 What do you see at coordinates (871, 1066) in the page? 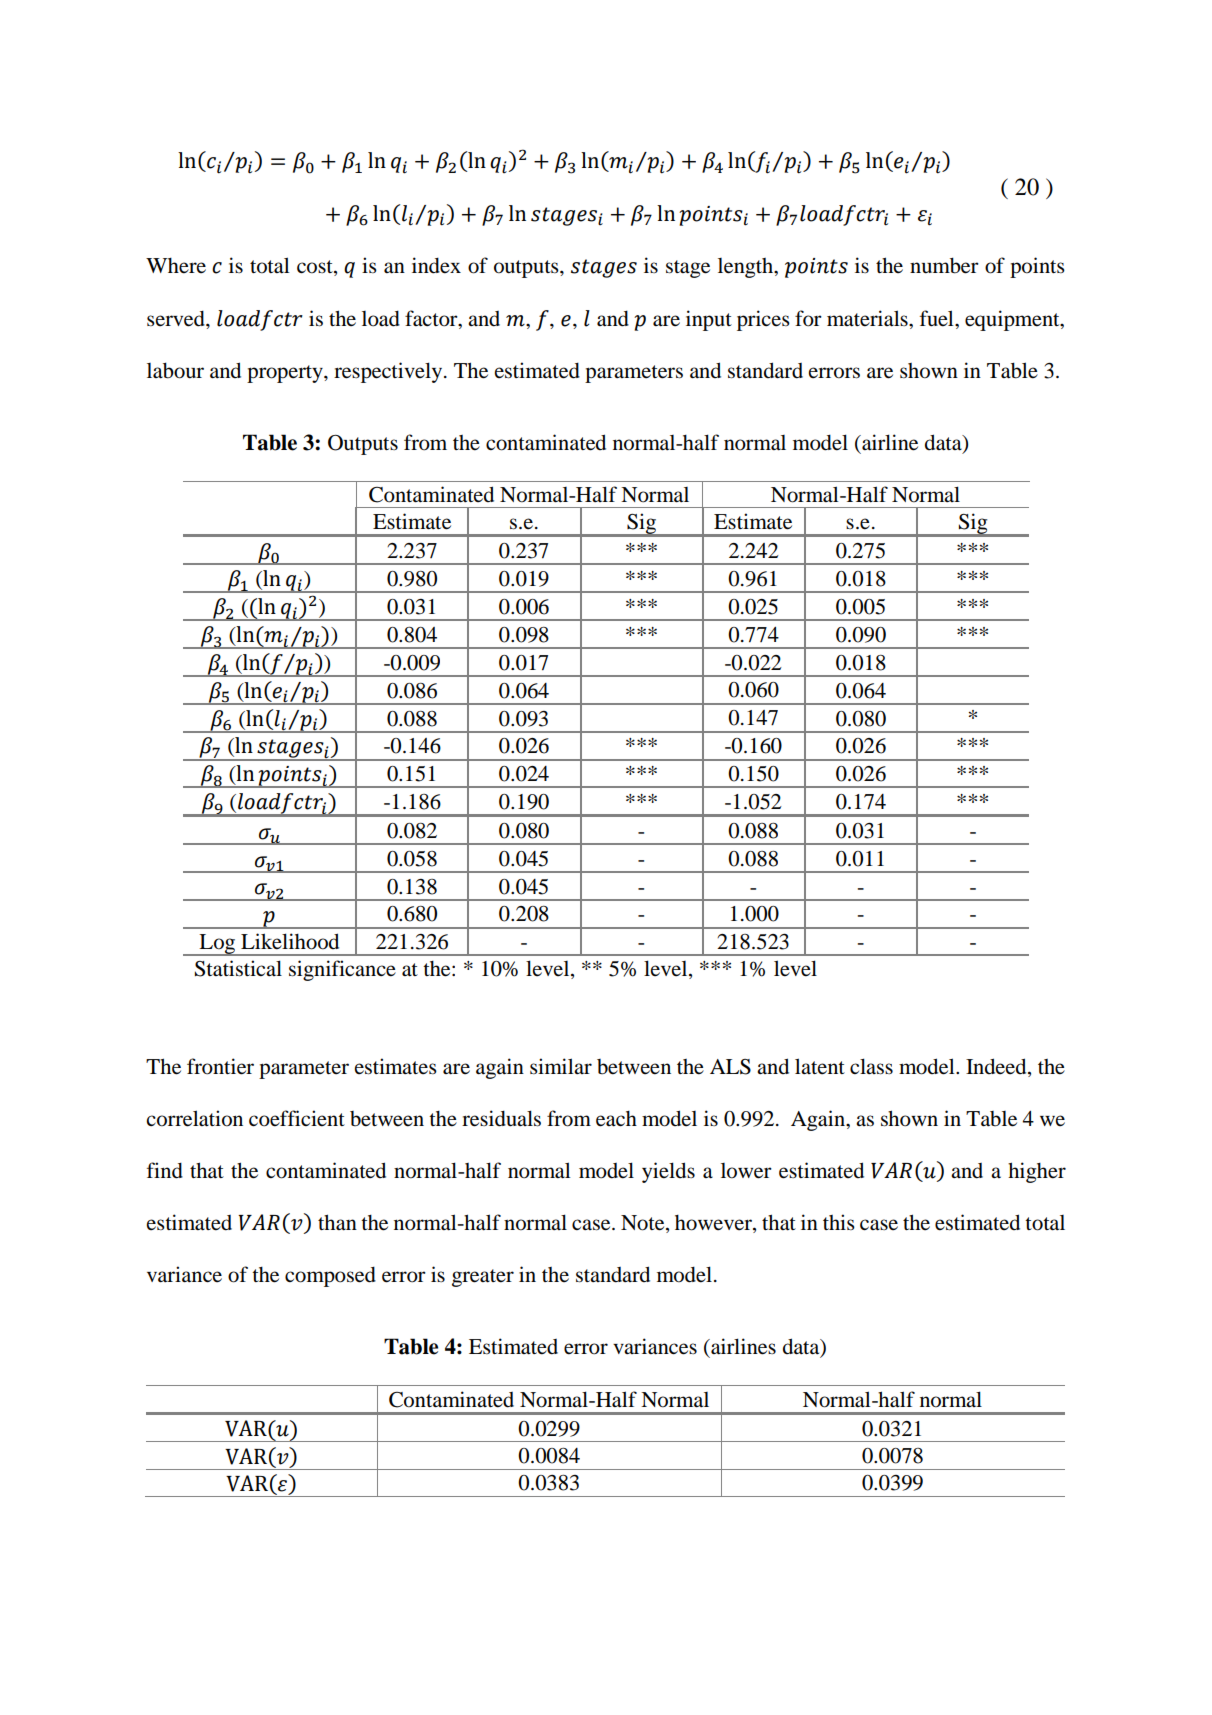
I see `class` at bounding box center [871, 1066].
